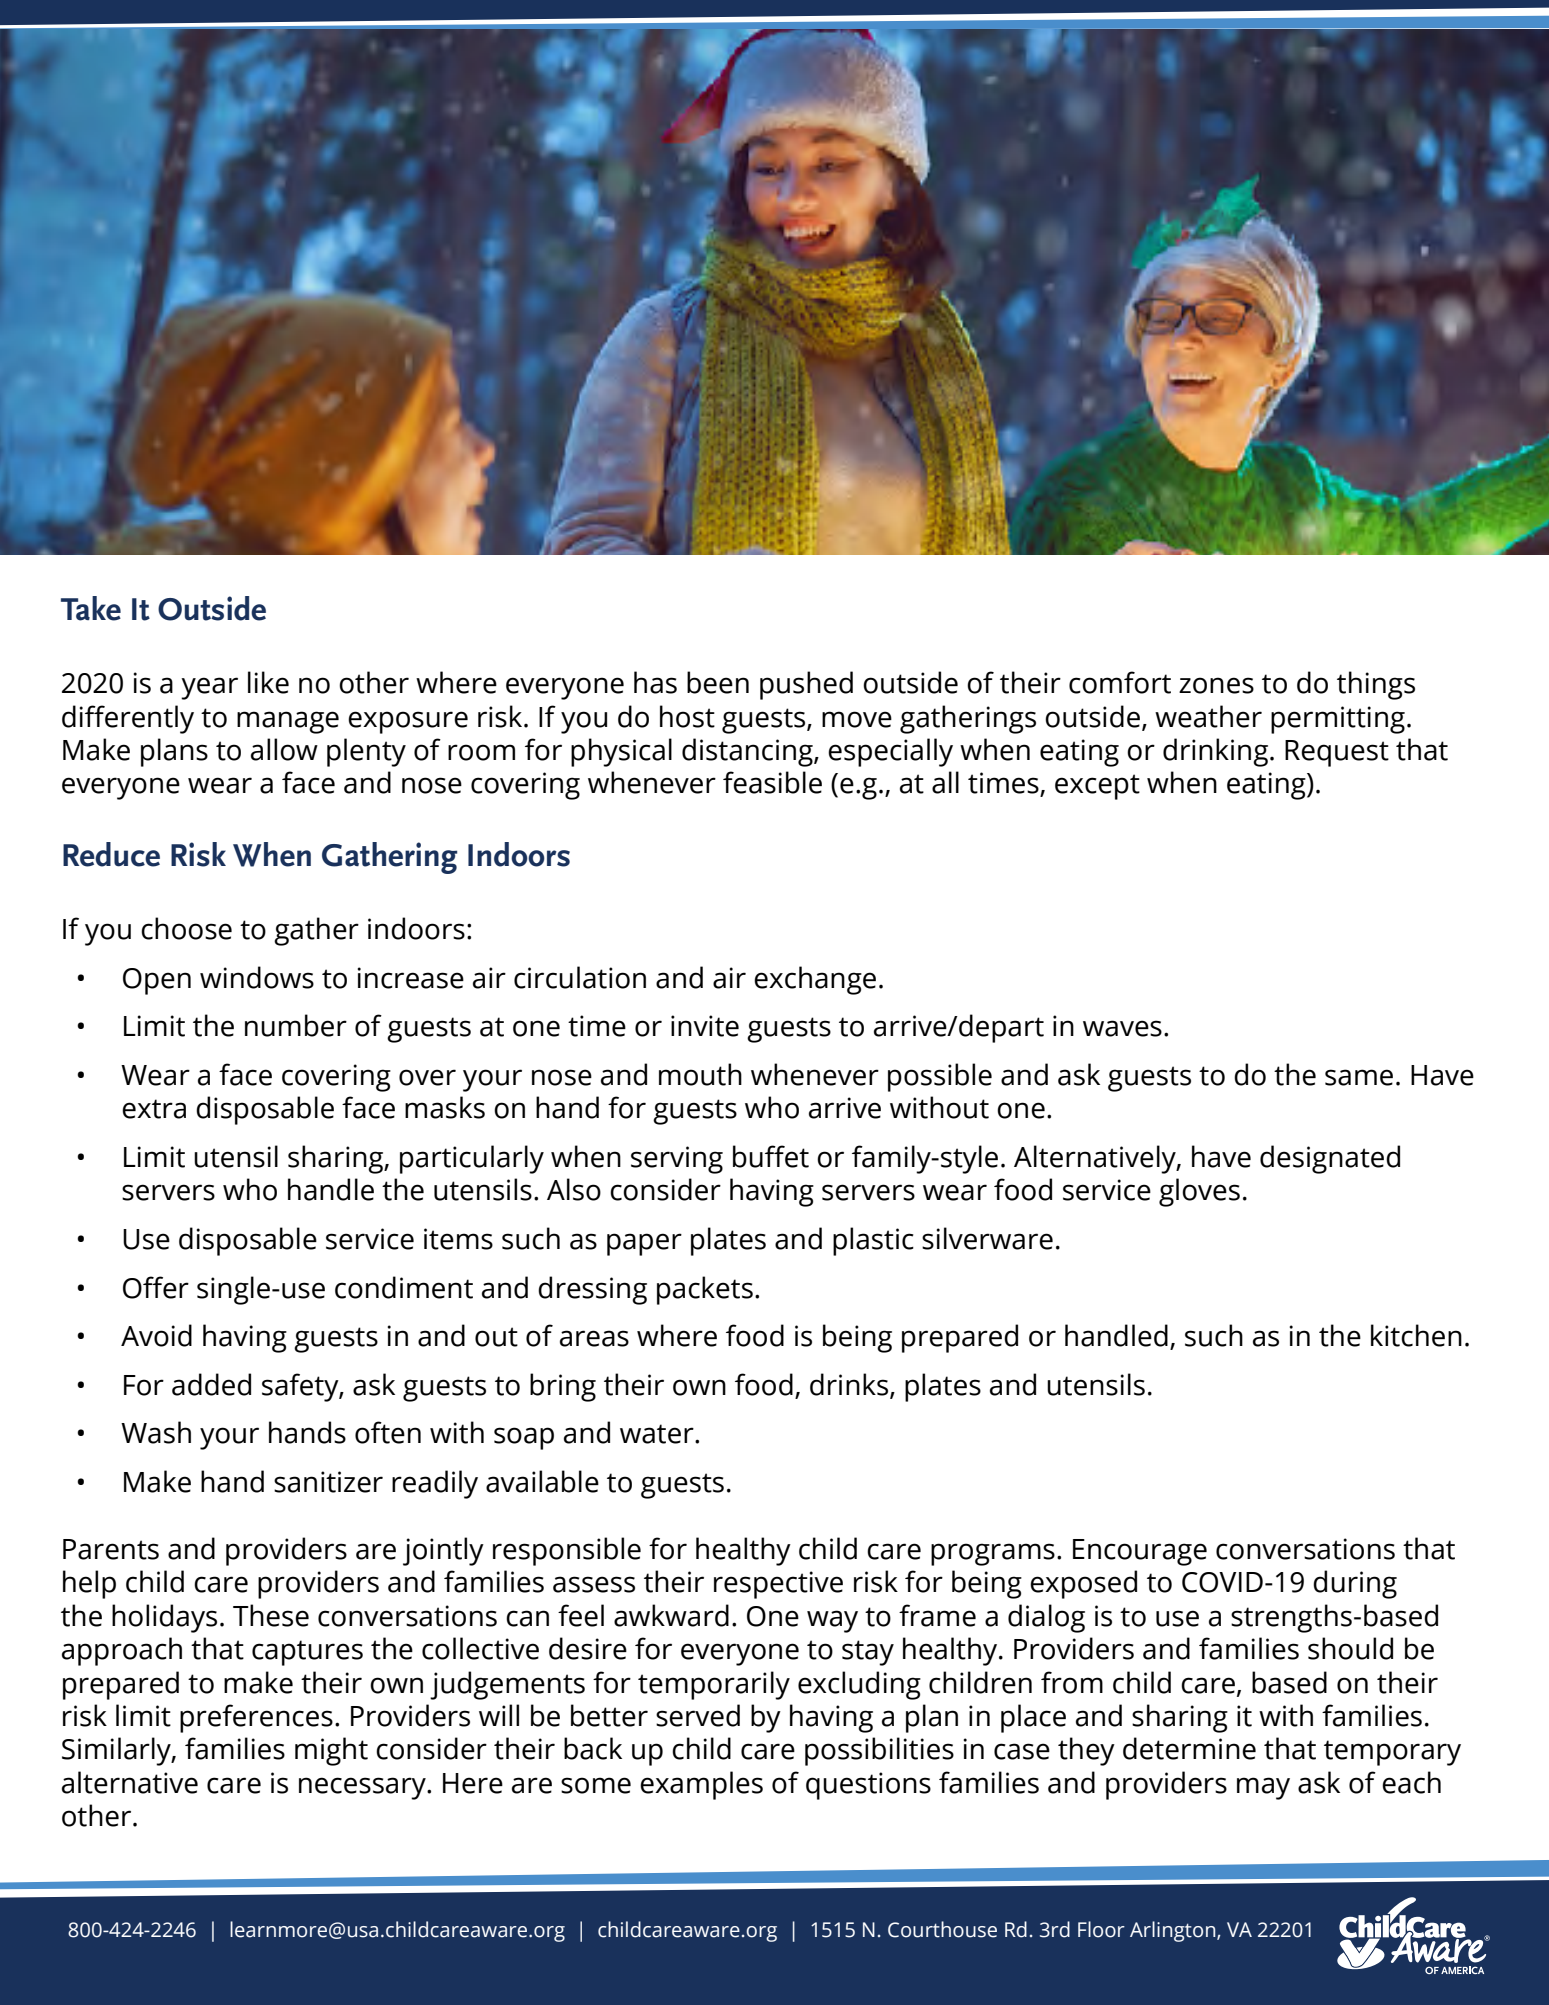  What do you see at coordinates (257, 977) in the page?
I see `windows` at bounding box center [257, 977].
